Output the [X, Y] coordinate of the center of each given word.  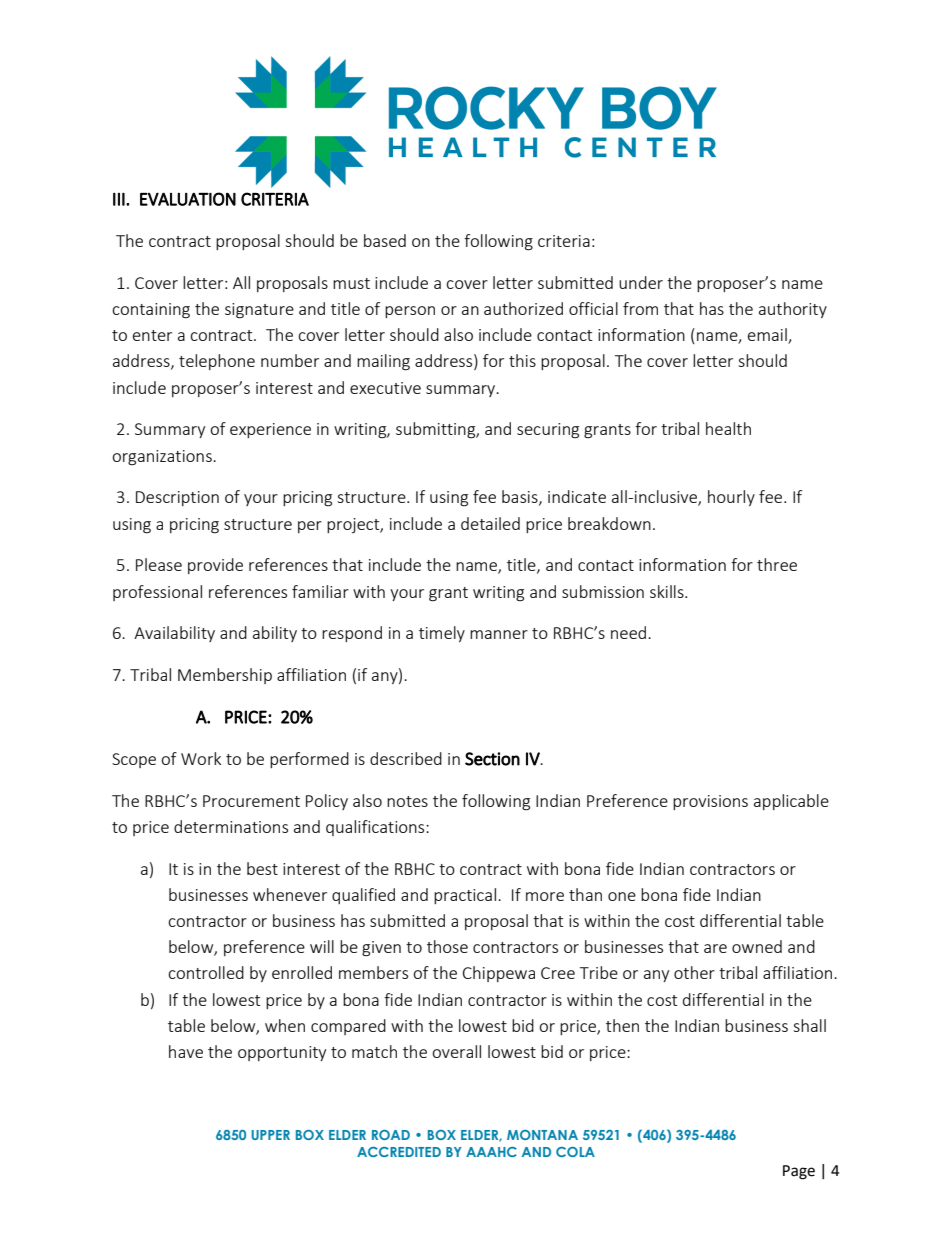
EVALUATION [188, 199]
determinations [231, 826]
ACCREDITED [399, 1152]
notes [407, 801]
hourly [731, 498]
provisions [710, 802]
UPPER [270, 1135]
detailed [490, 523]
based [385, 240]
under [641, 282]
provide [215, 566]
